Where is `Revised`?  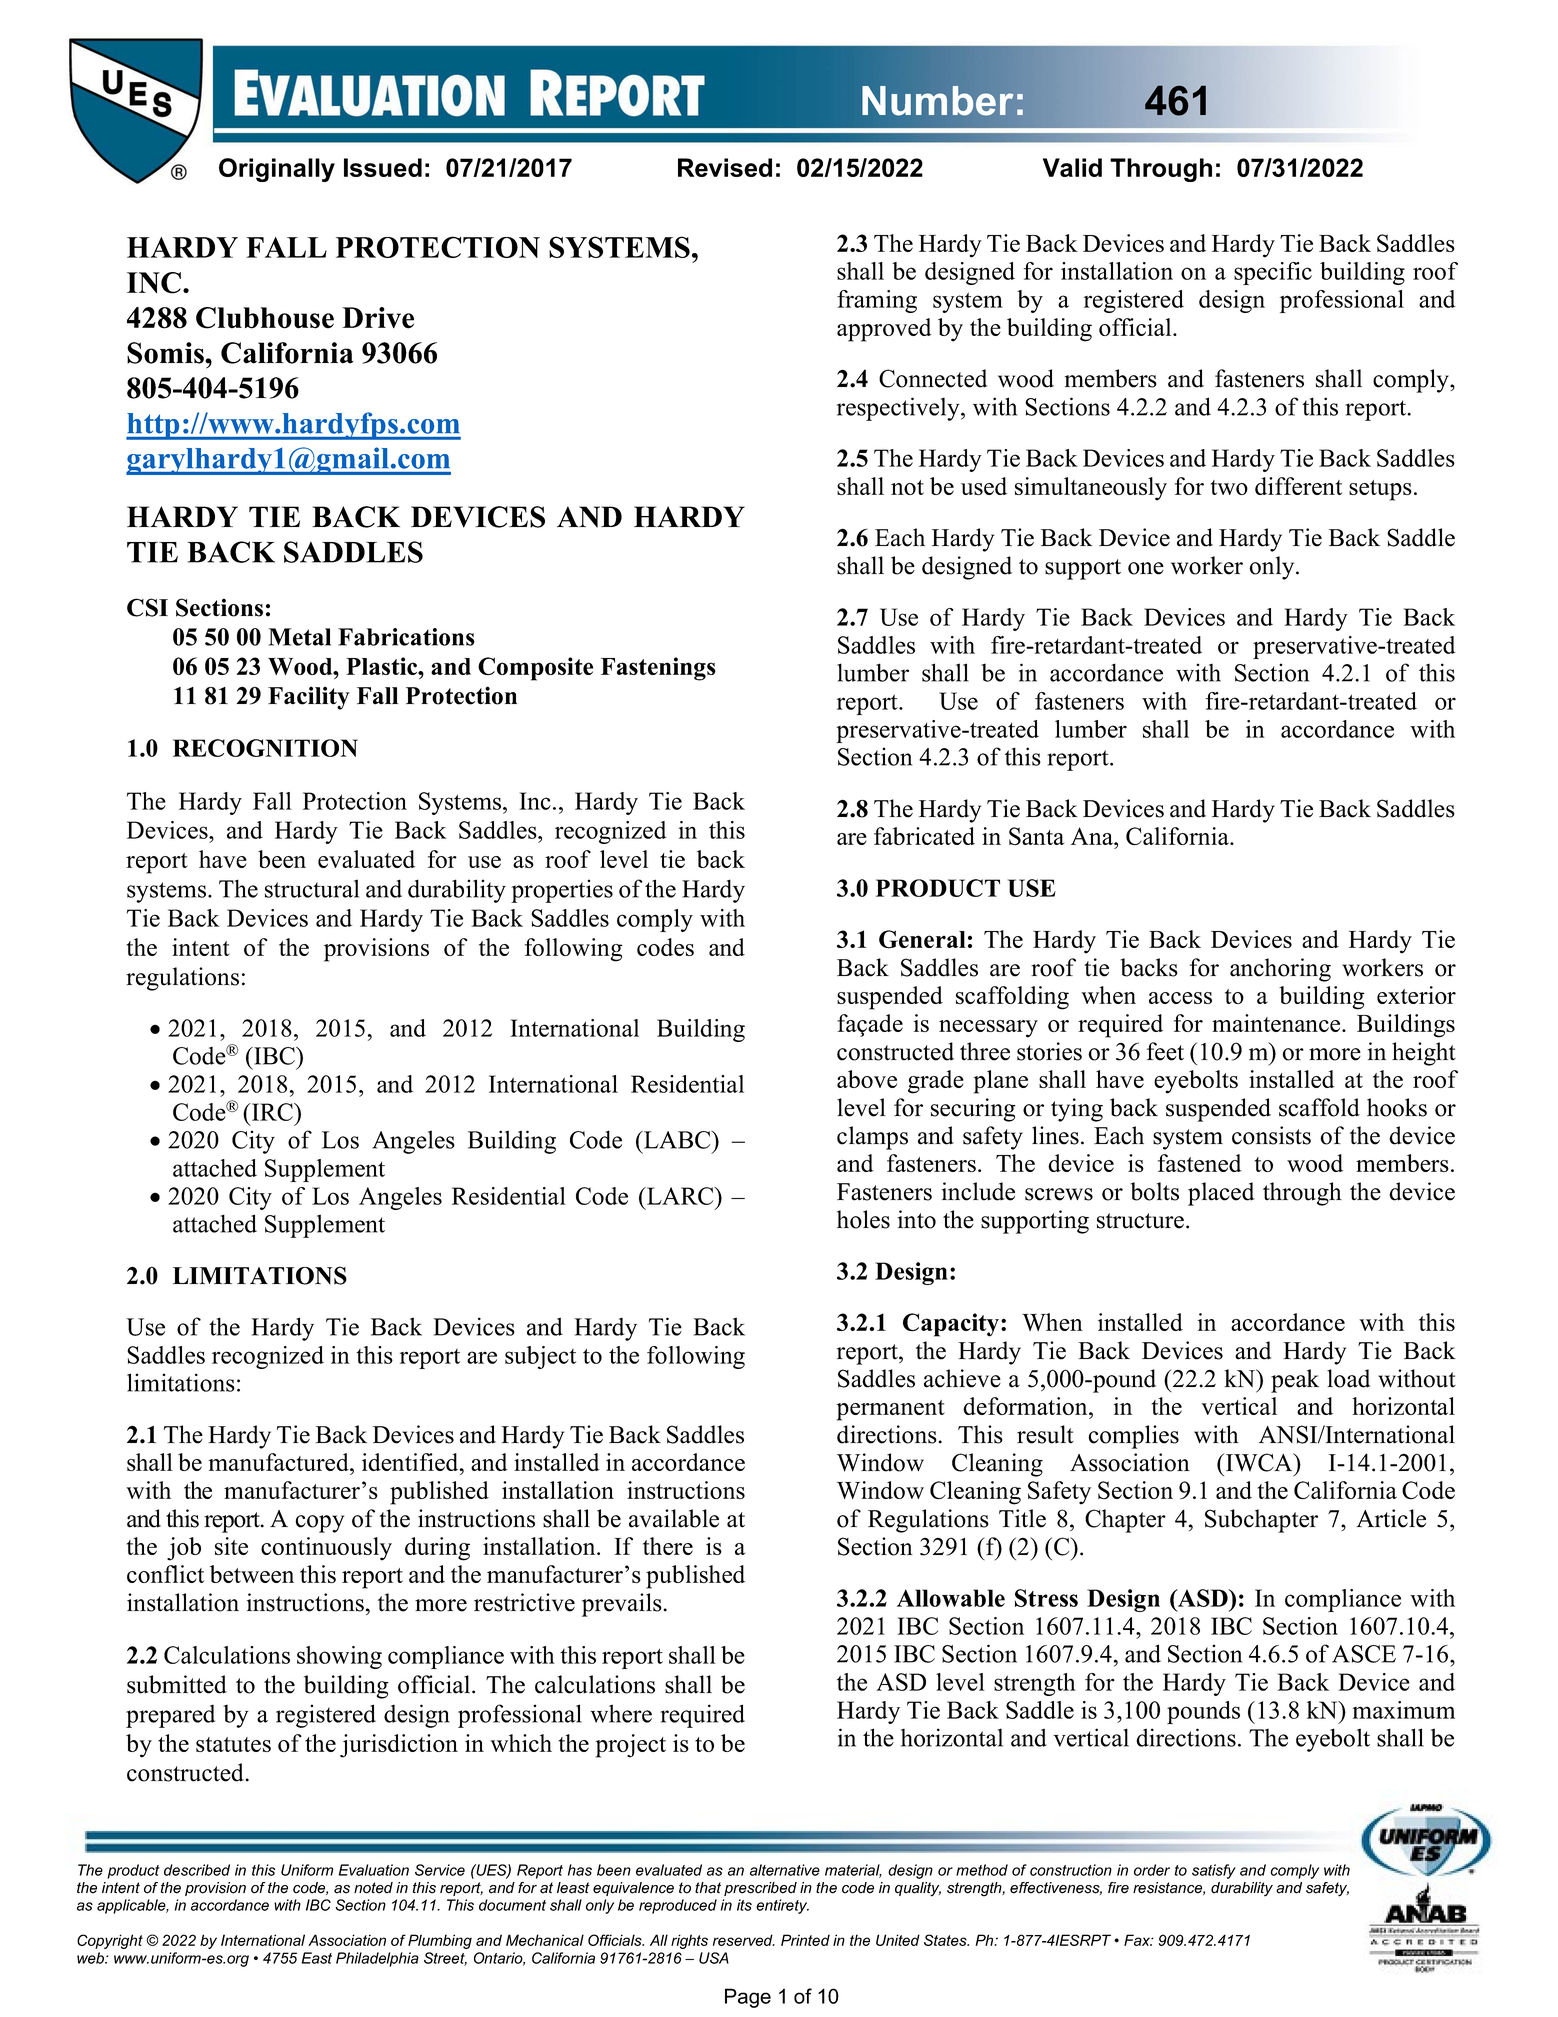 Revised is located at coordinates (725, 167).
